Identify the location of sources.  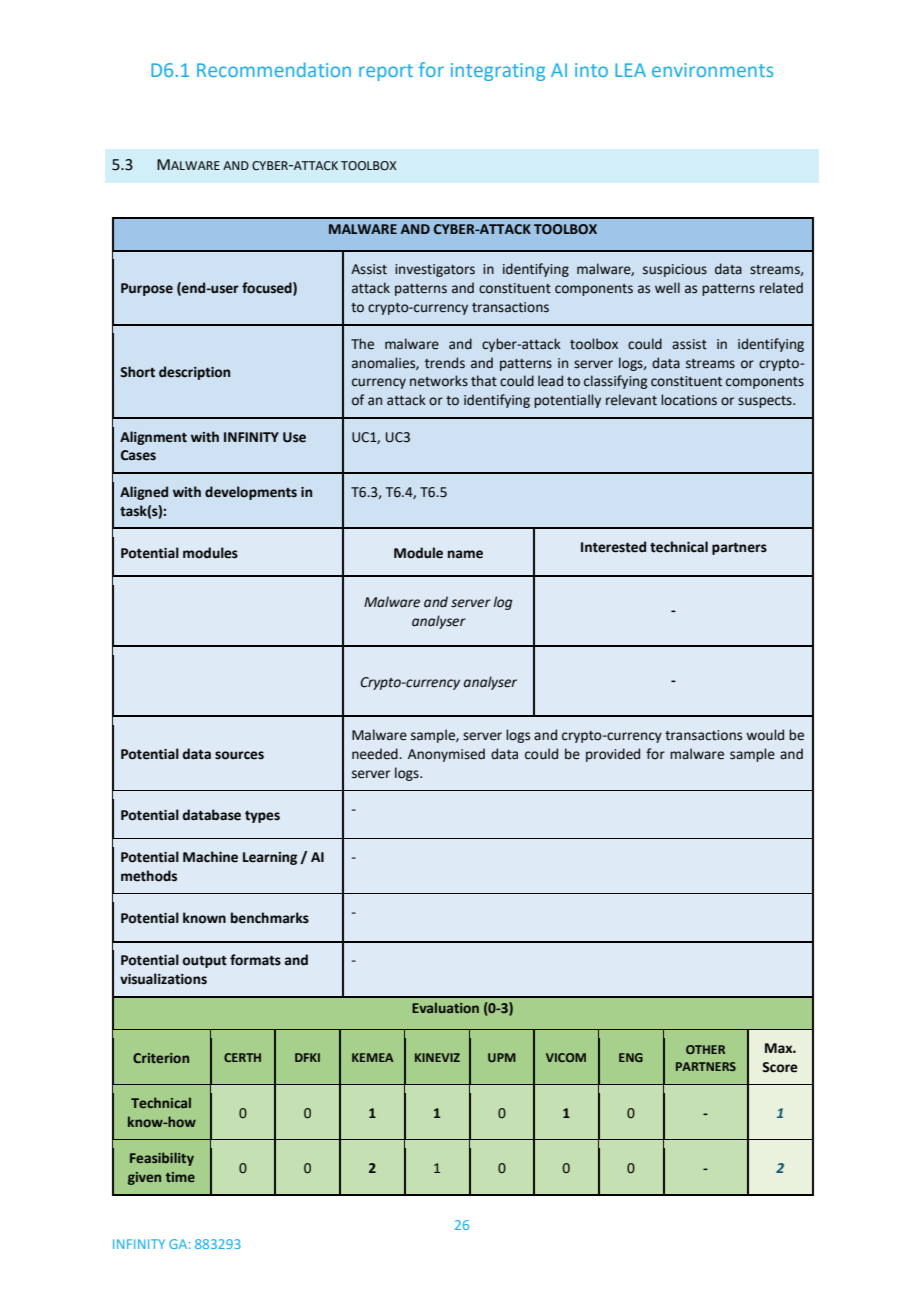
(239, 755).
